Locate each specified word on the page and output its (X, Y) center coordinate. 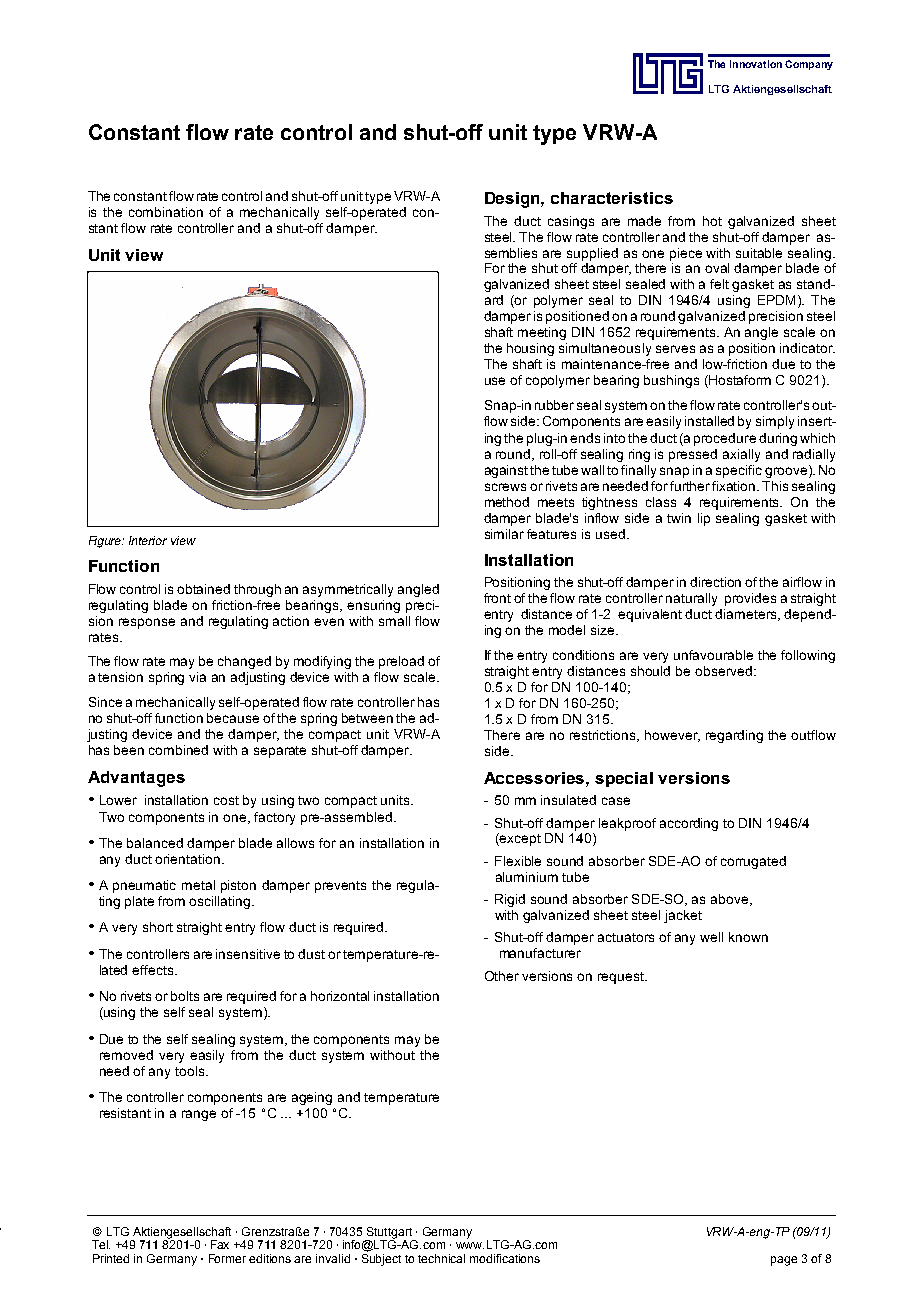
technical (441, 1258)
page (784, 1261)
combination (166, 212)
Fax (220, 1244)
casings (571, 222)
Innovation (756, 64)
